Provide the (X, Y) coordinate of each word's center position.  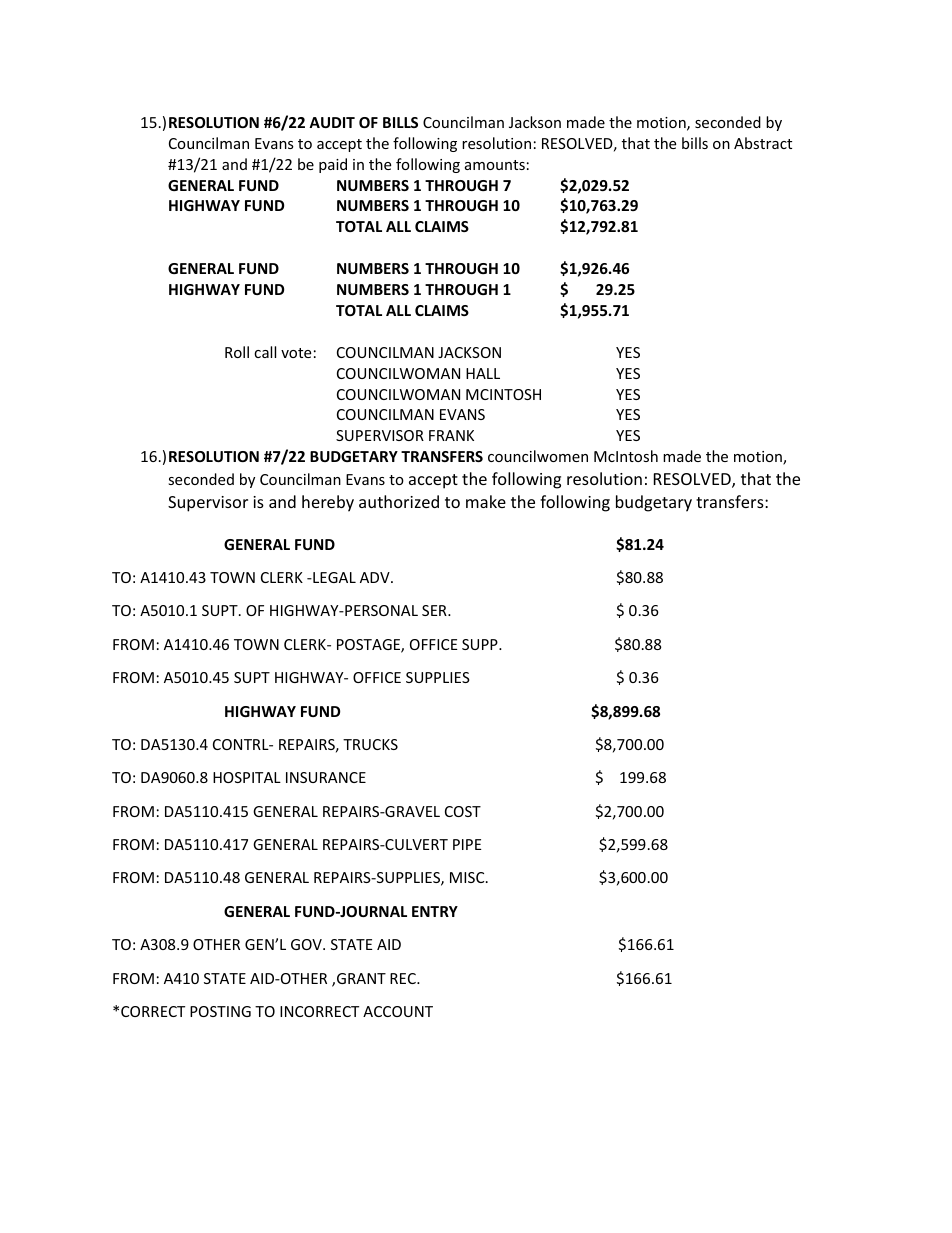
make (486, 501)
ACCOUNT (398, 1011)
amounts (495, 165)
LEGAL (333, 577)
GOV (307, 944)
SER (435, 610)
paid (333, 165)
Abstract (763, 143)
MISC (468, 877)
